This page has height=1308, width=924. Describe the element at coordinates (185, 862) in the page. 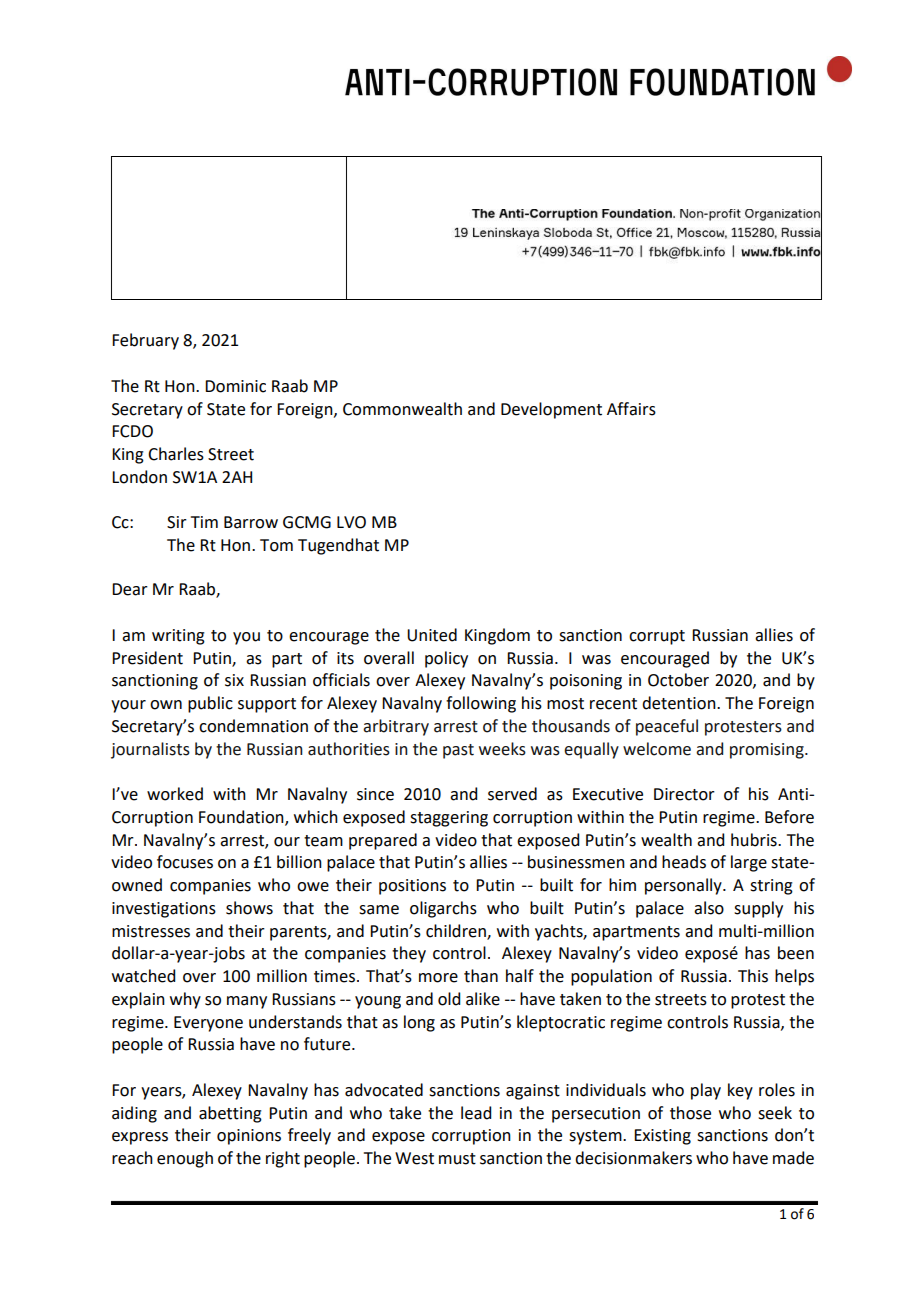

I see `focuses` at that location.
